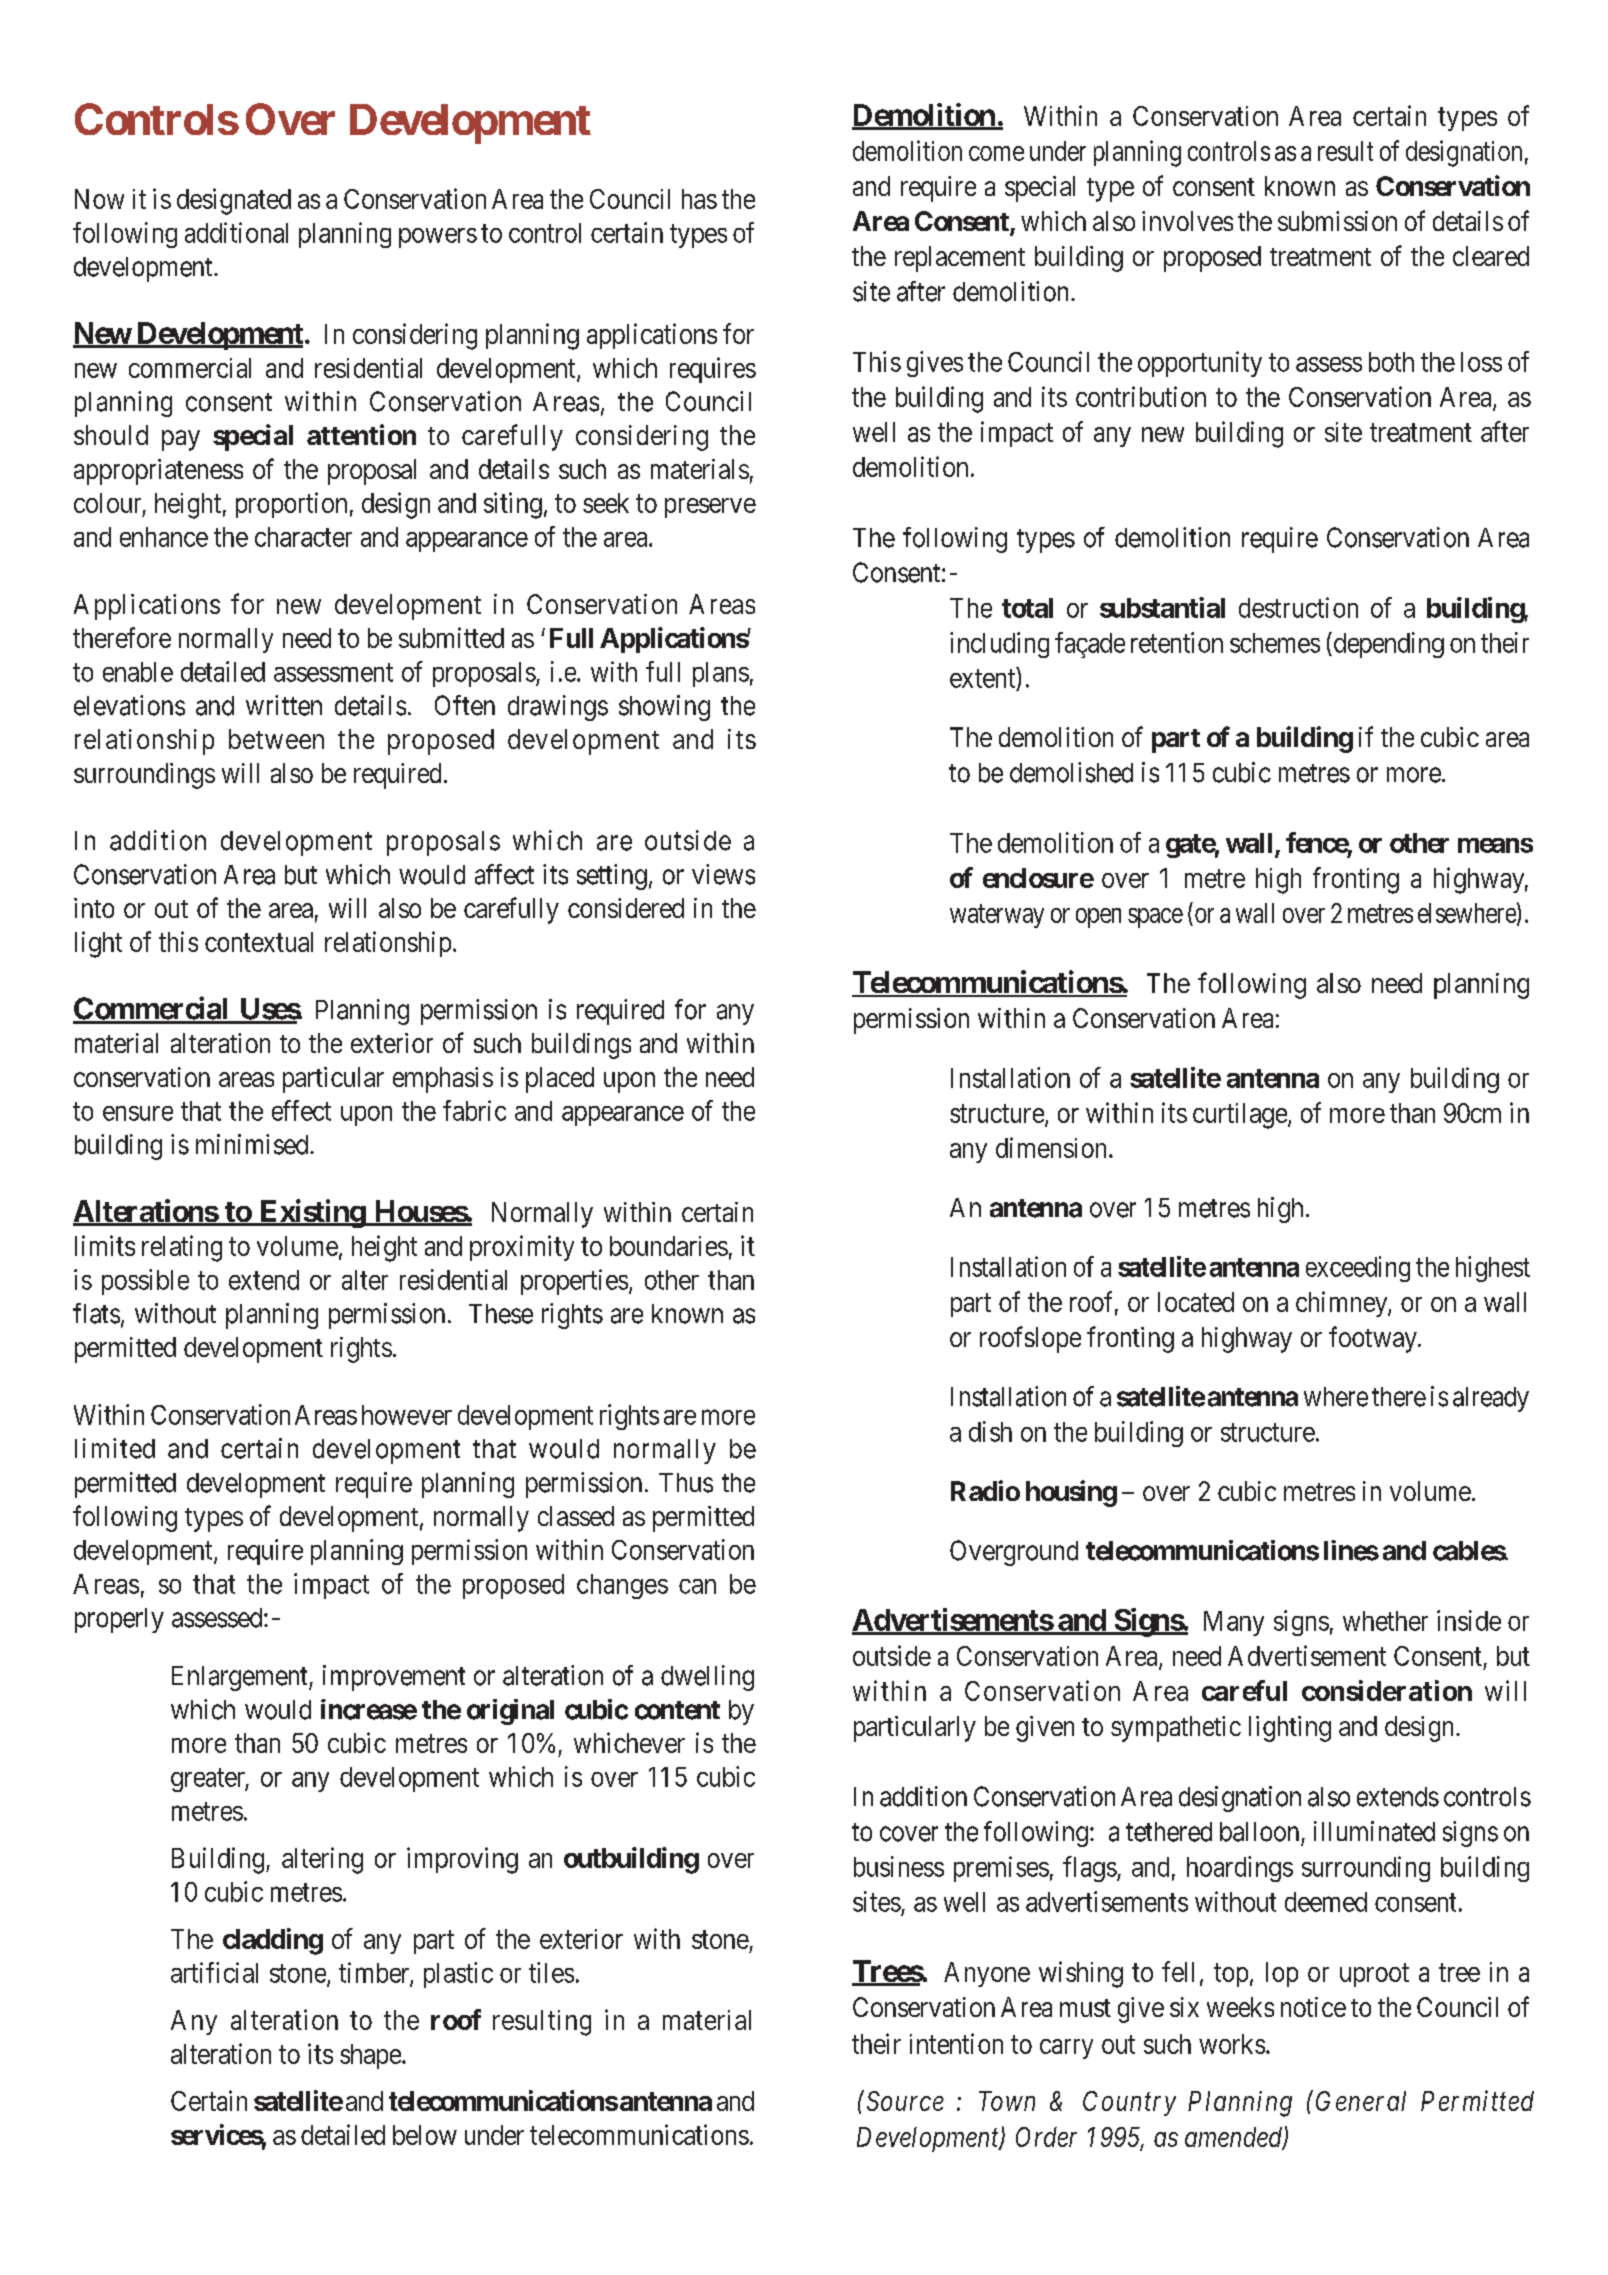 The width and height of the screenshot is (1608, 2275). I want to click on Thus, so click(686, 1483).
